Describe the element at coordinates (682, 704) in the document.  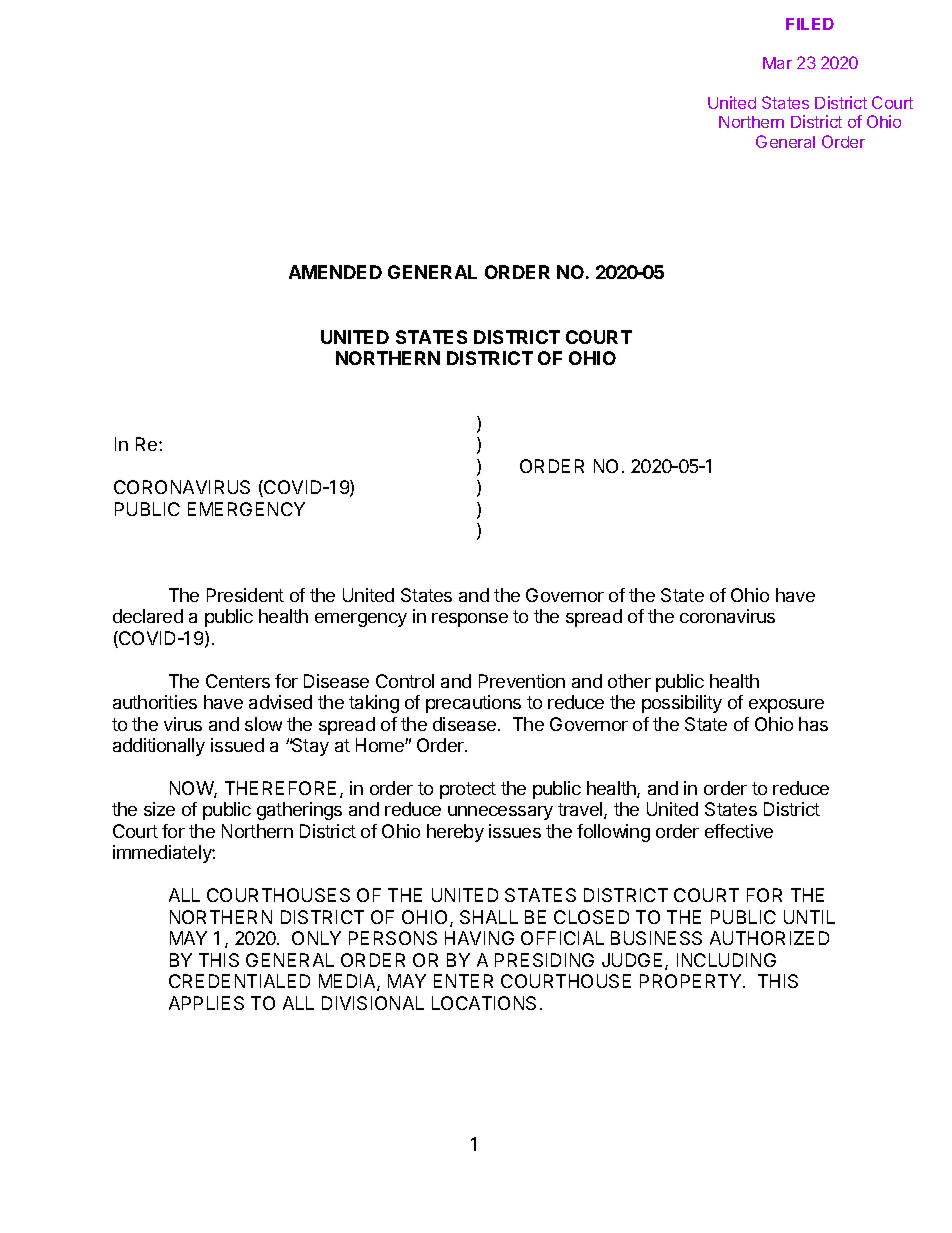
I see `possibility` at that location.
